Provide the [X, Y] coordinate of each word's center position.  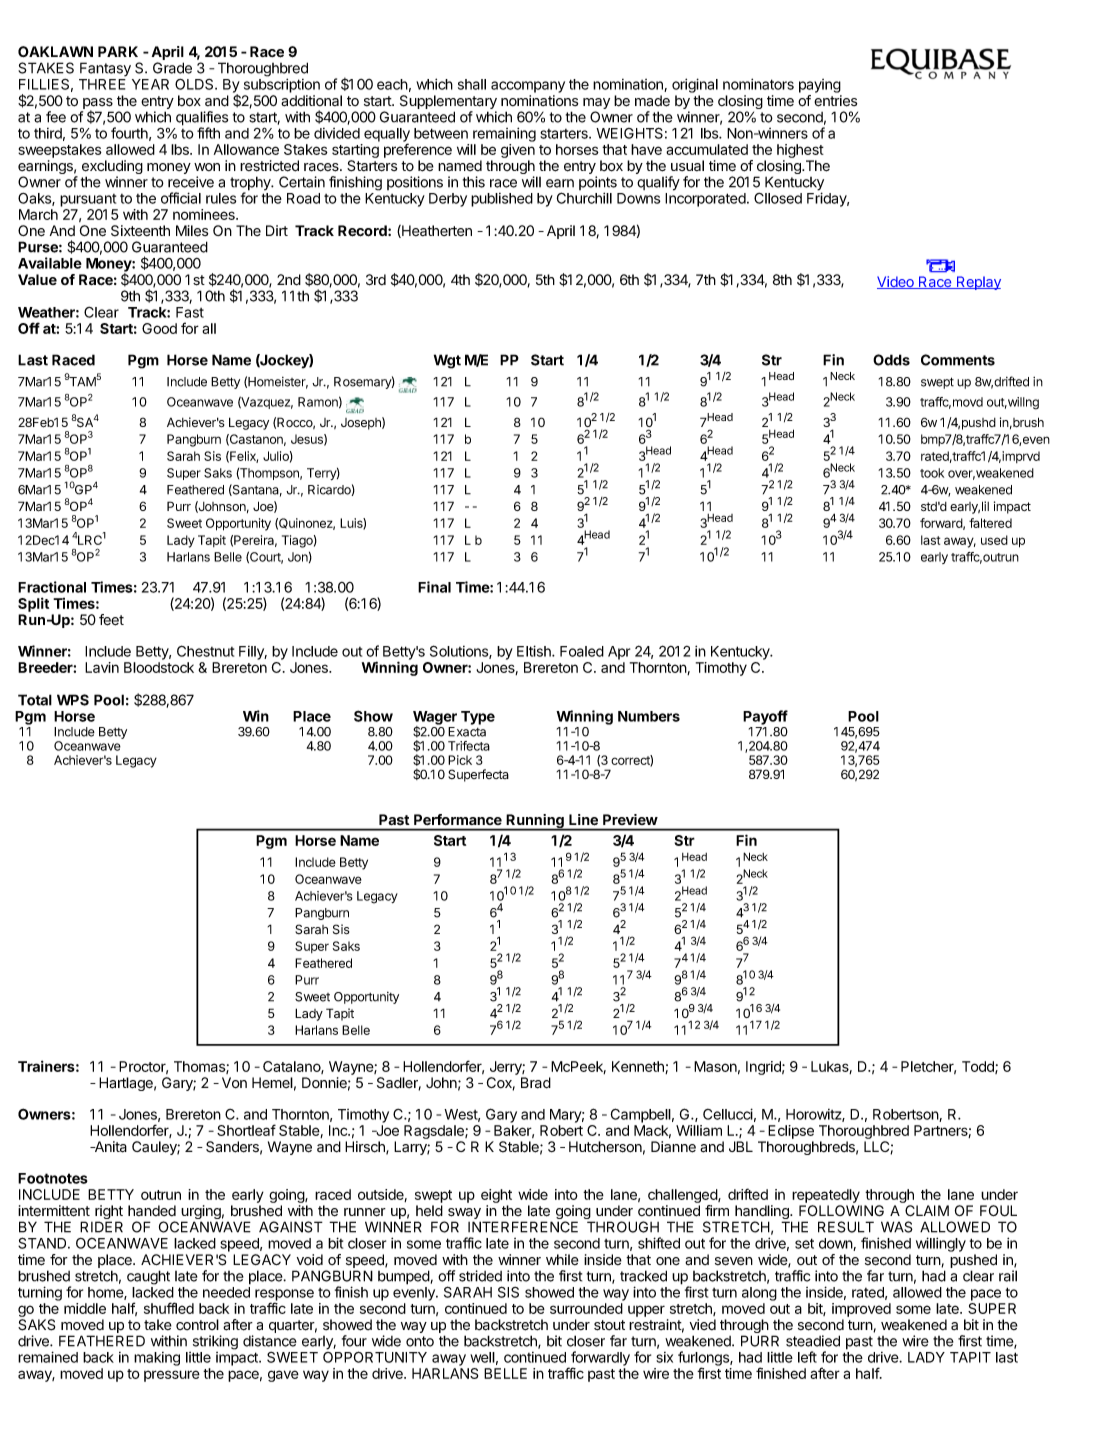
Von [234, 1083]
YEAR [150, 84]
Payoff [765, 717]
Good [159, 328]
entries [835, 101]
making [157, 1359]
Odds [891, 360]
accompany [528, 87]
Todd [979, 1067]
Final [434, 587]
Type [478, 718]
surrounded [586, 1308]
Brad [536, 1083]
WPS [73, 700]
